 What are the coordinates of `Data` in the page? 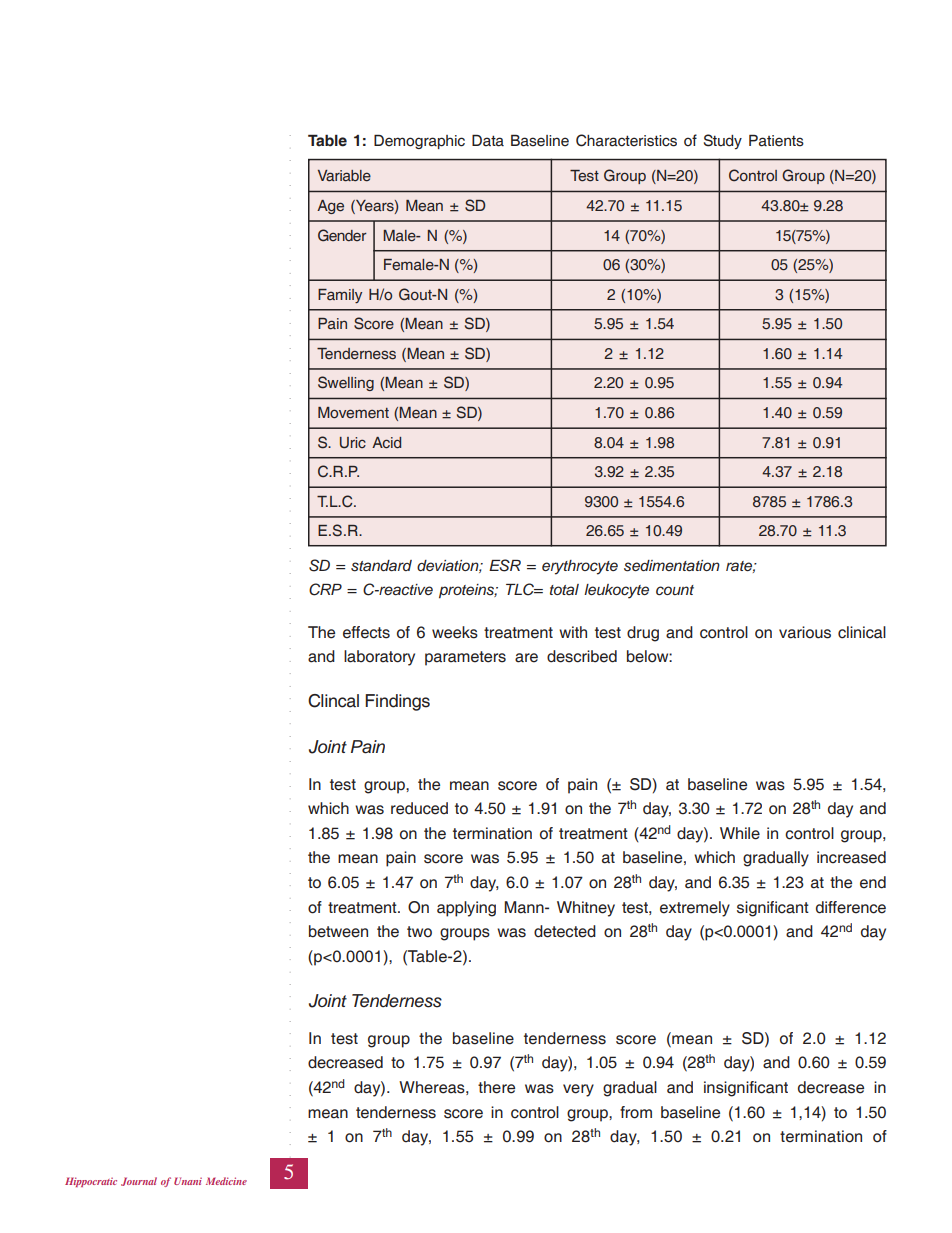 It's located at (488, 140).
